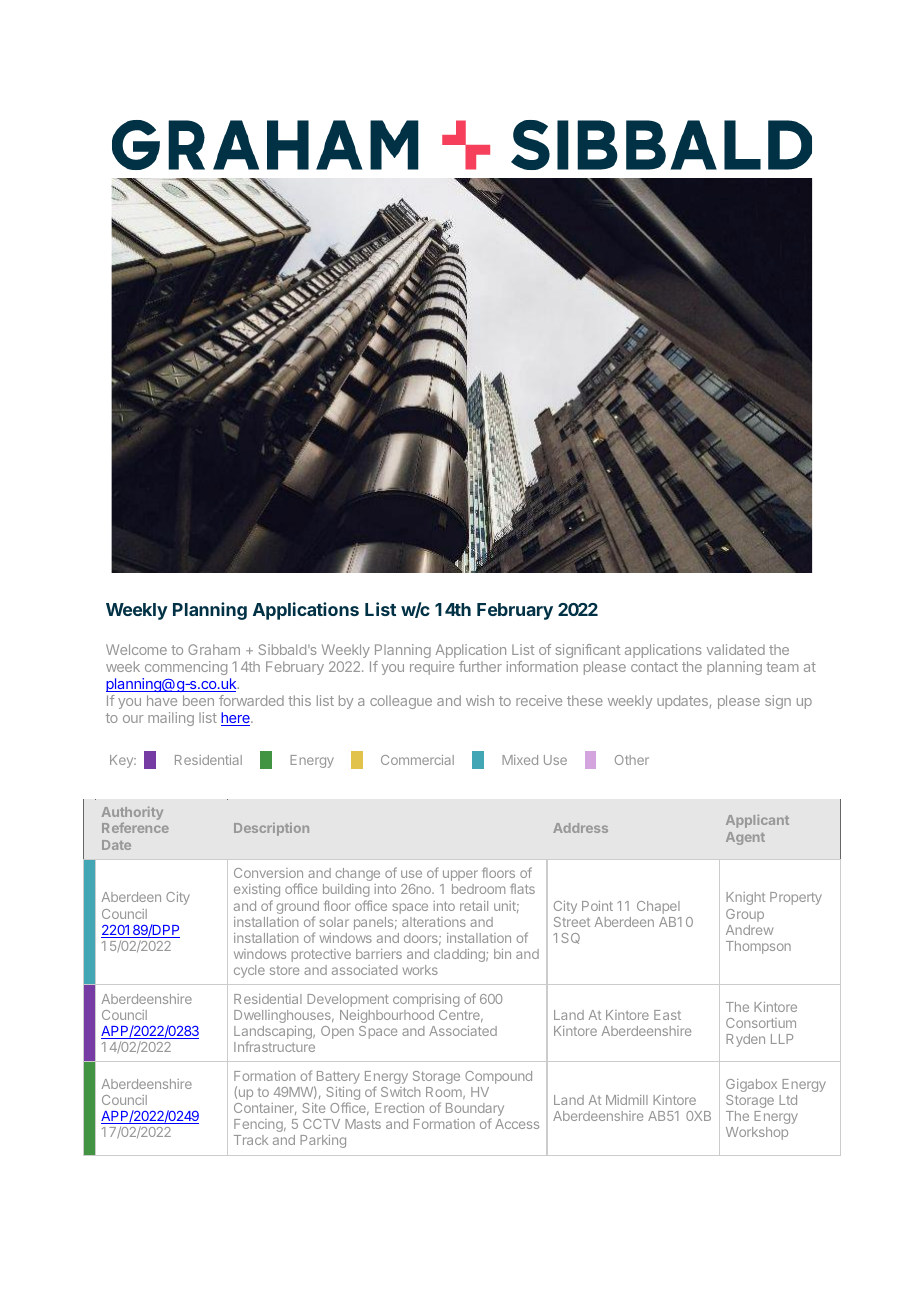 The image size is (924, 1308). I want to click on comprising, so click(426, 1000).
